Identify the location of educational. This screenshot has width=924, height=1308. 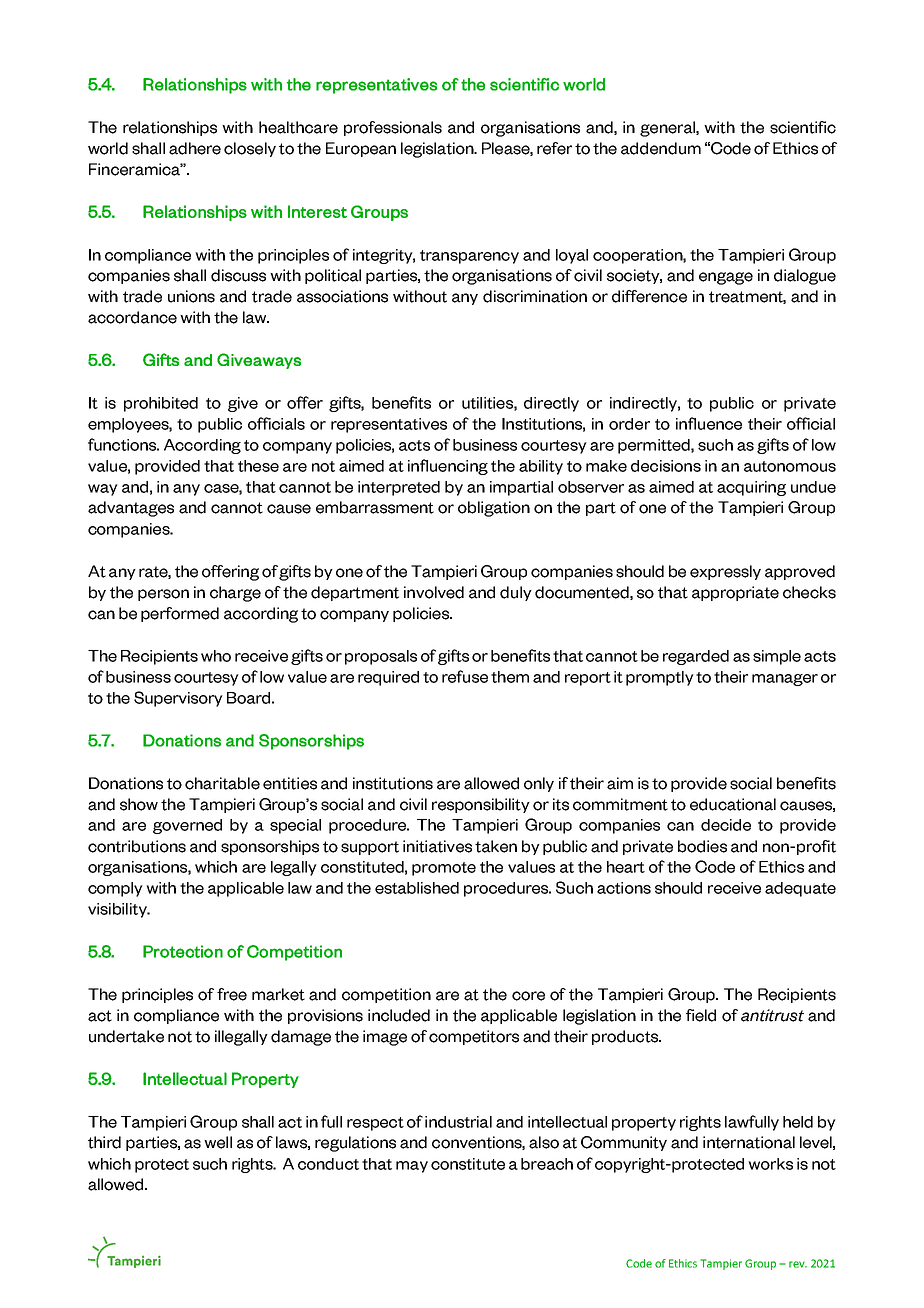
(733, 804).
